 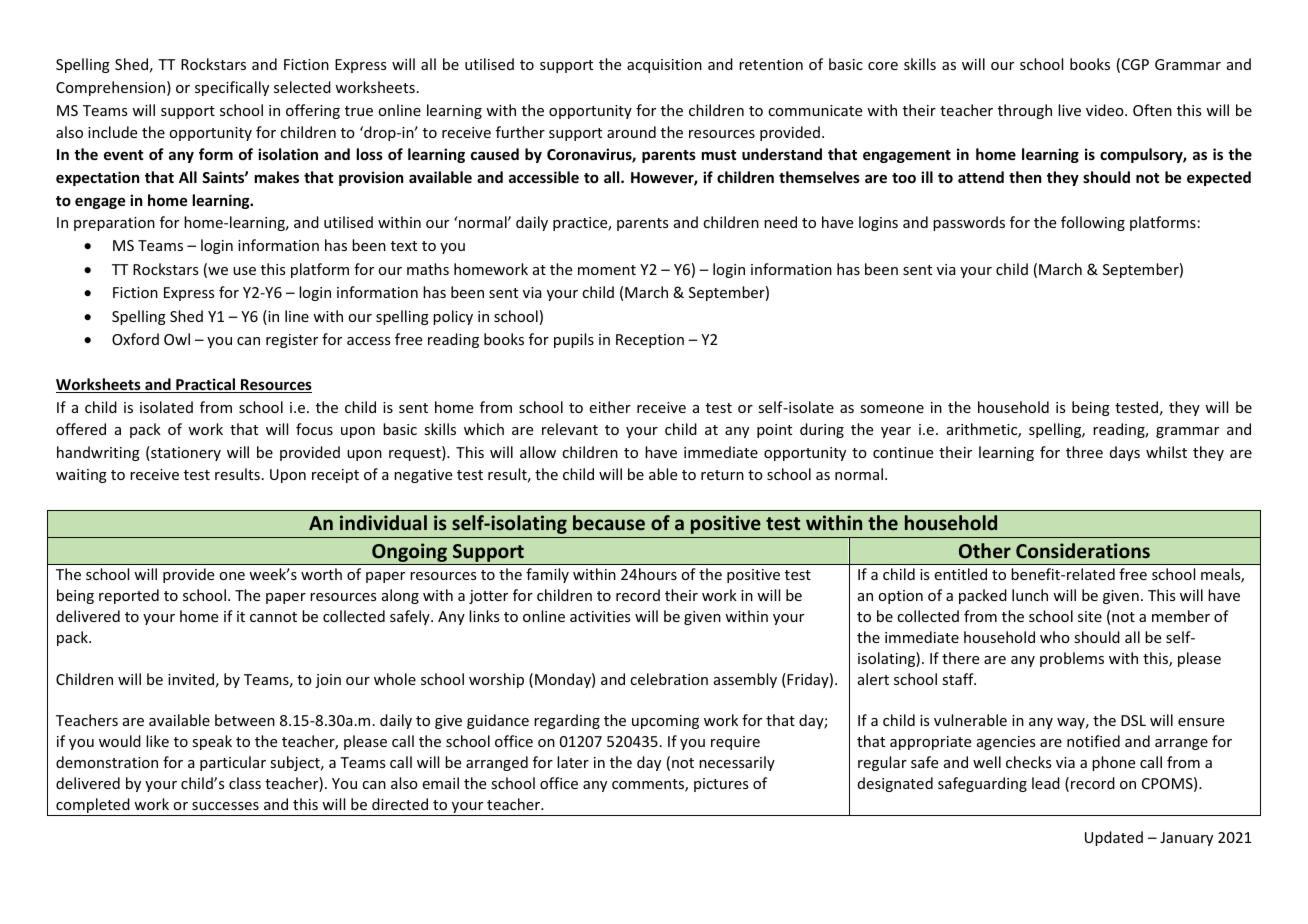 I want to click on three, so click(x=1084, y=452).
